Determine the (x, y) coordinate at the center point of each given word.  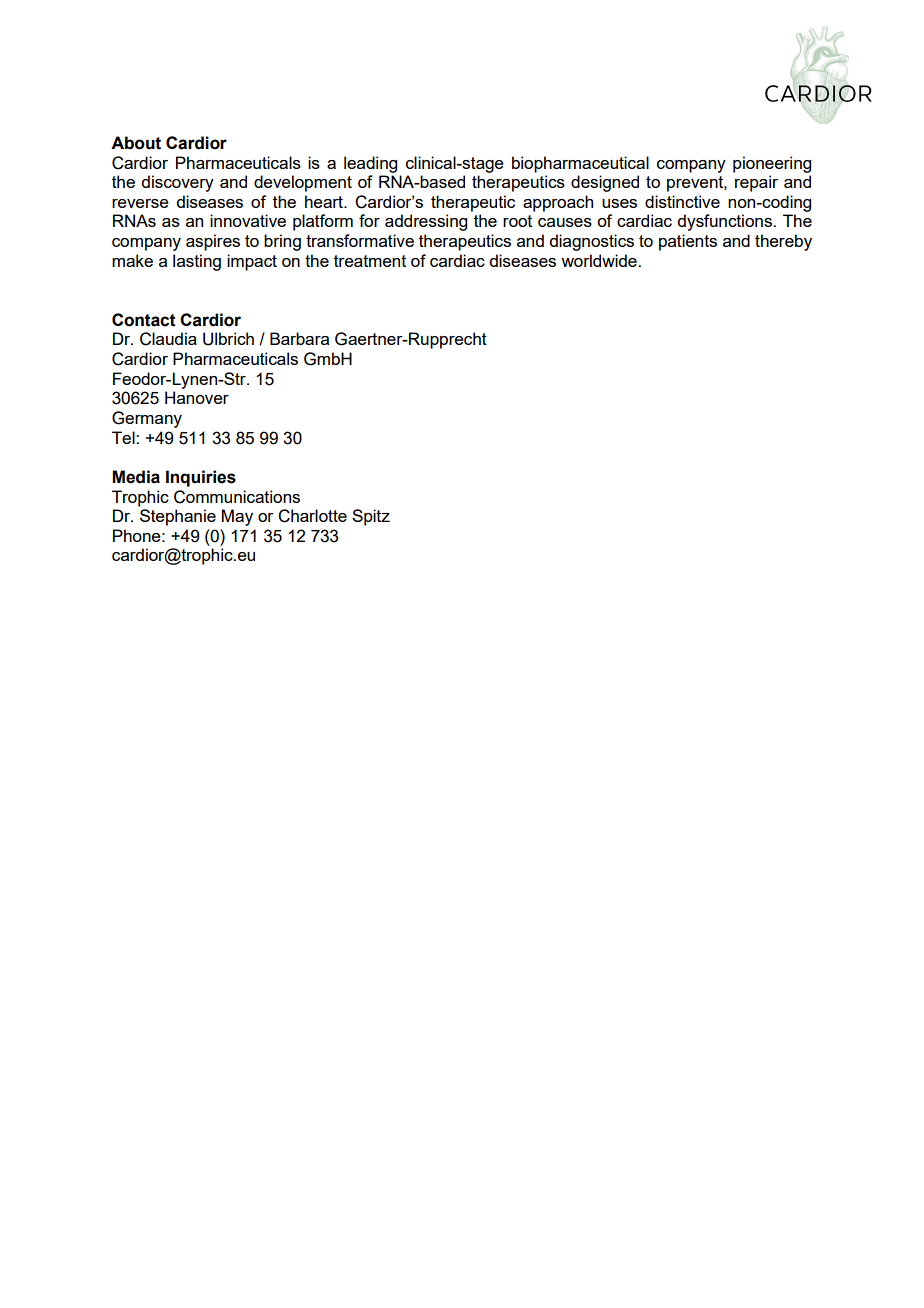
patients (688, 242)
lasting (197, 262)
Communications (237, 497)
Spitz (371, 517)
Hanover (197, 397)
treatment (370, 261)
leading (370, 164)
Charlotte (312, 516)
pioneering (772, 164)
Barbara (299, 338)
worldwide (600, 260)
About (136, 143)
